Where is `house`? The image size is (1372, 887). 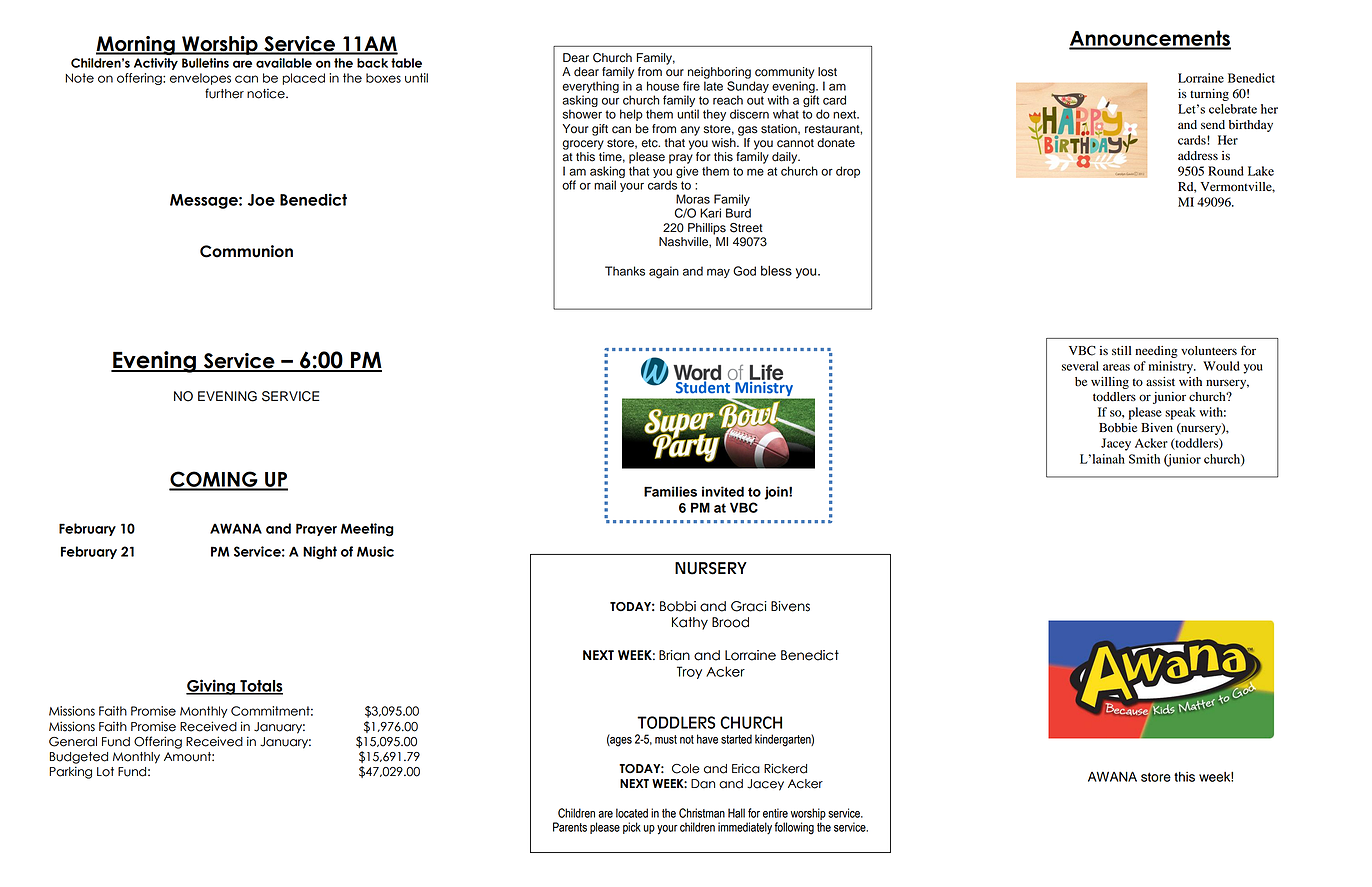 house is located at coordinates (663, 86).
